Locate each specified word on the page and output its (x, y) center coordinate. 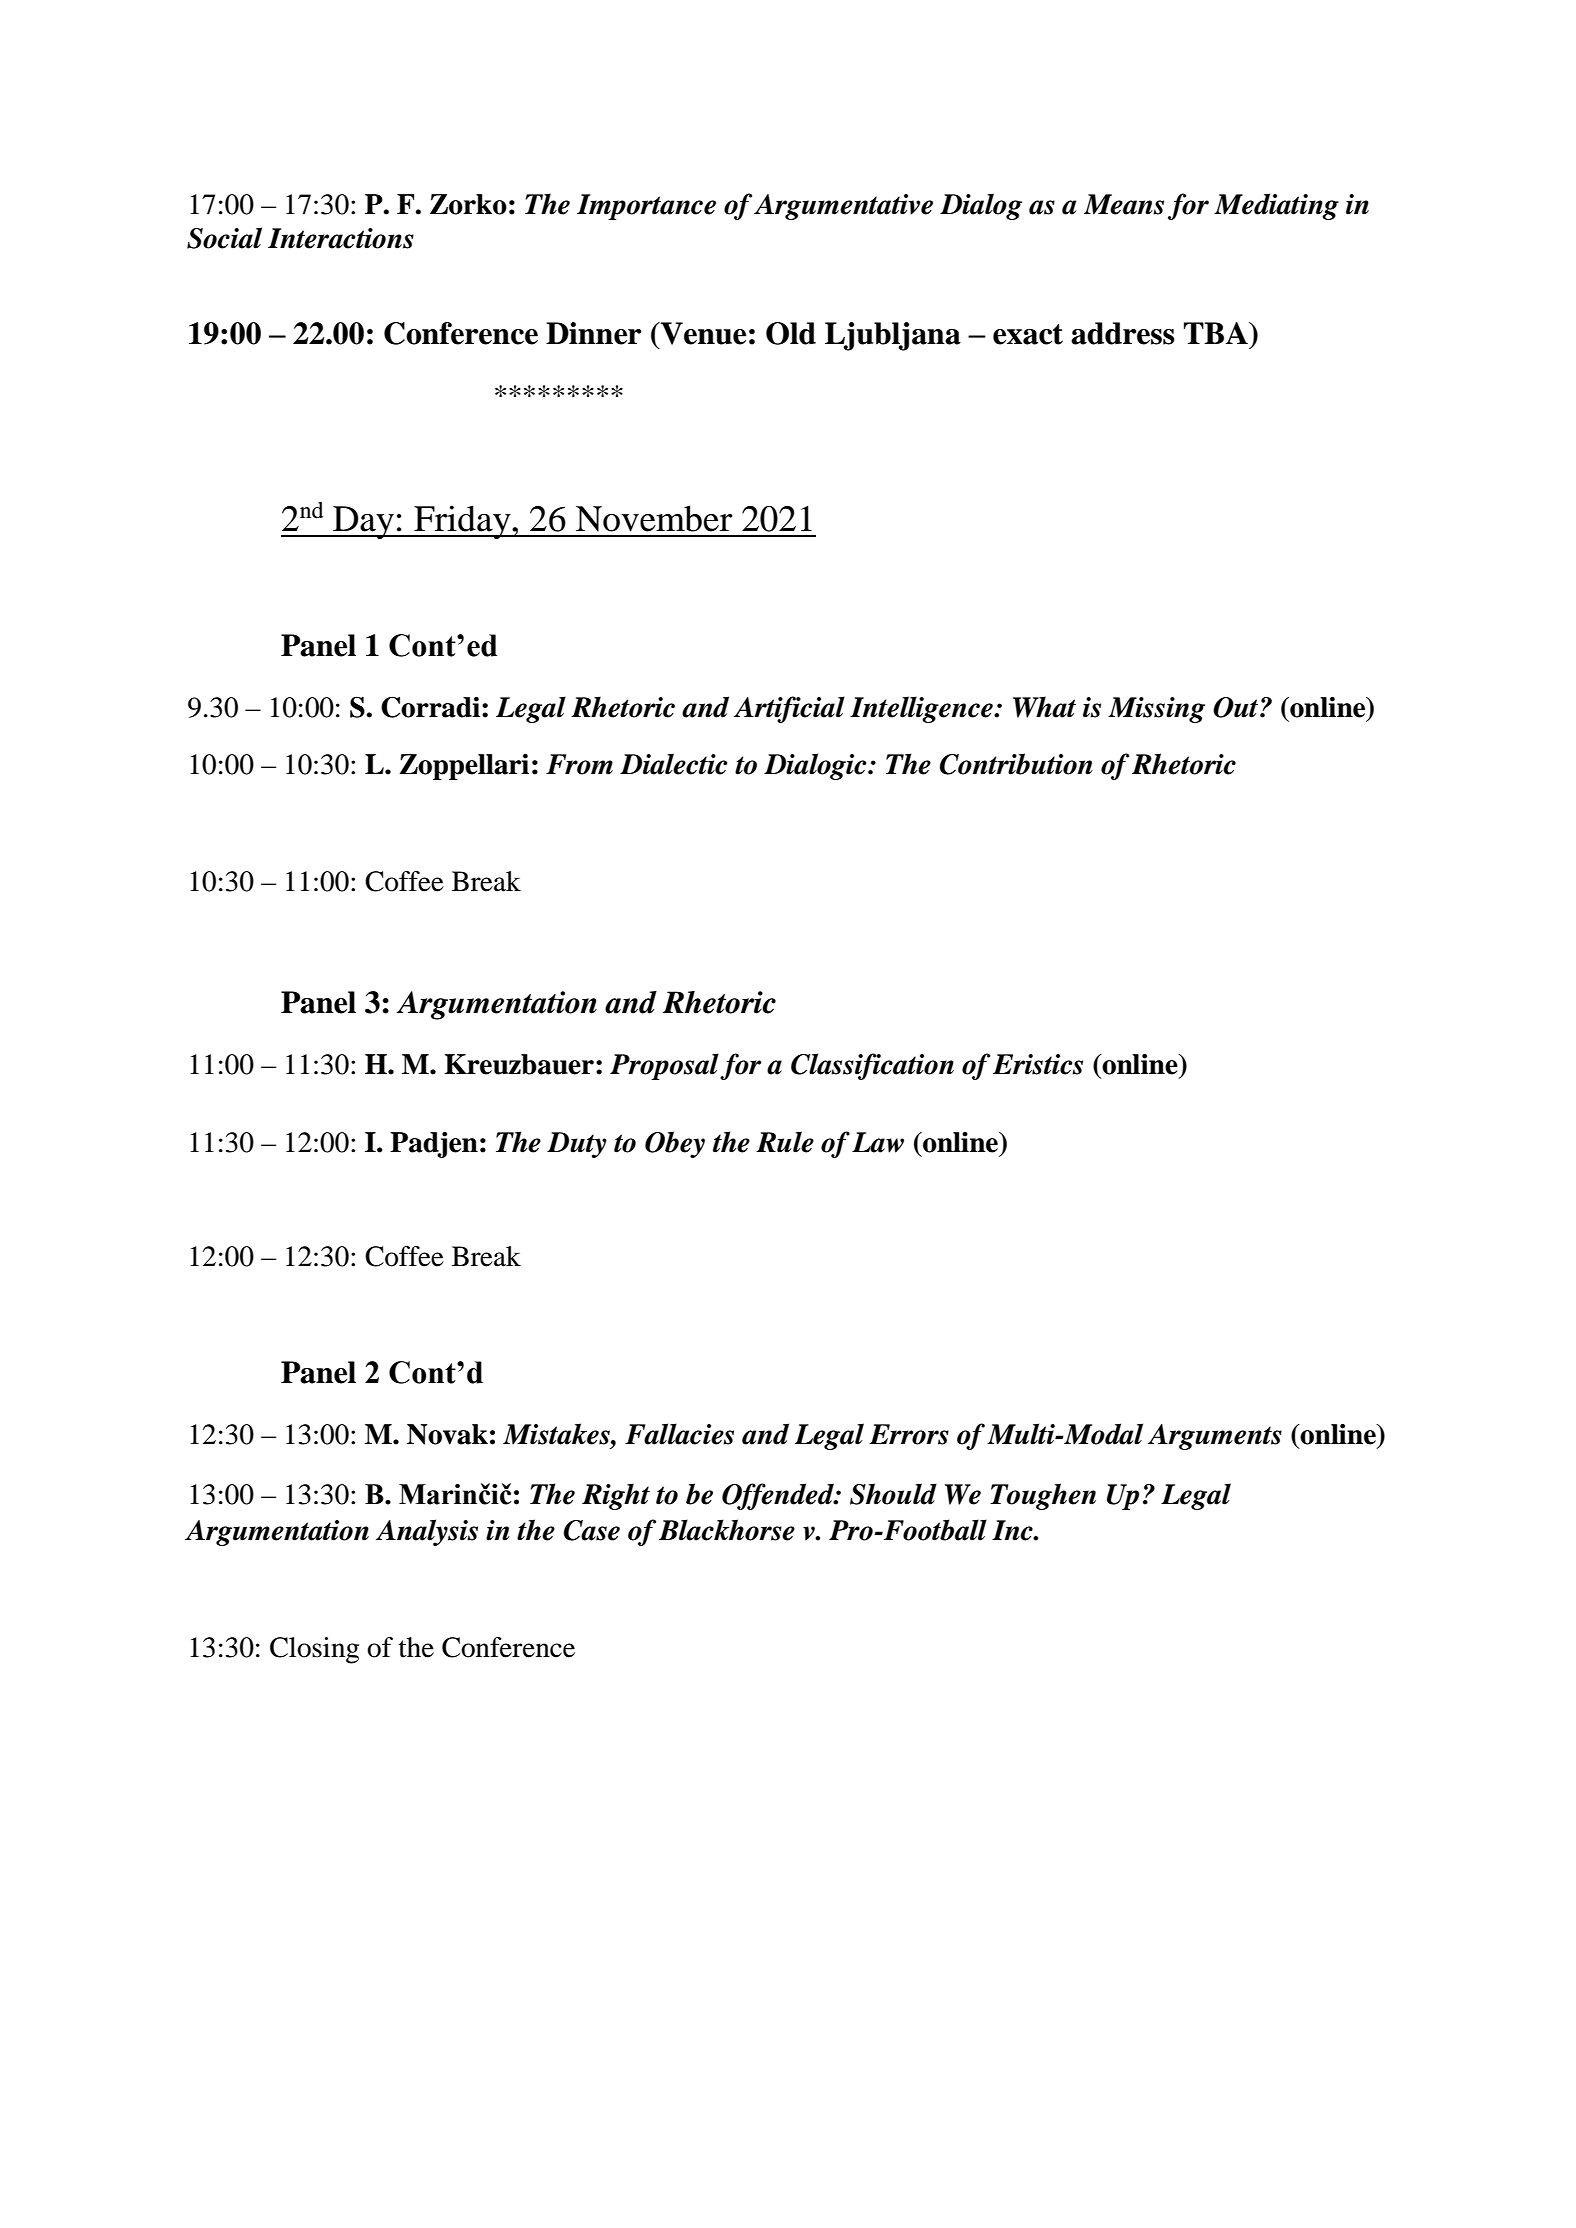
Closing (314, 1650)
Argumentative (843, 207)
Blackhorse (727, 1530)
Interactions (341, 238)
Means (1124, 204)
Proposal (664, 1066)
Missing (1156, 710)
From (579, 764)
